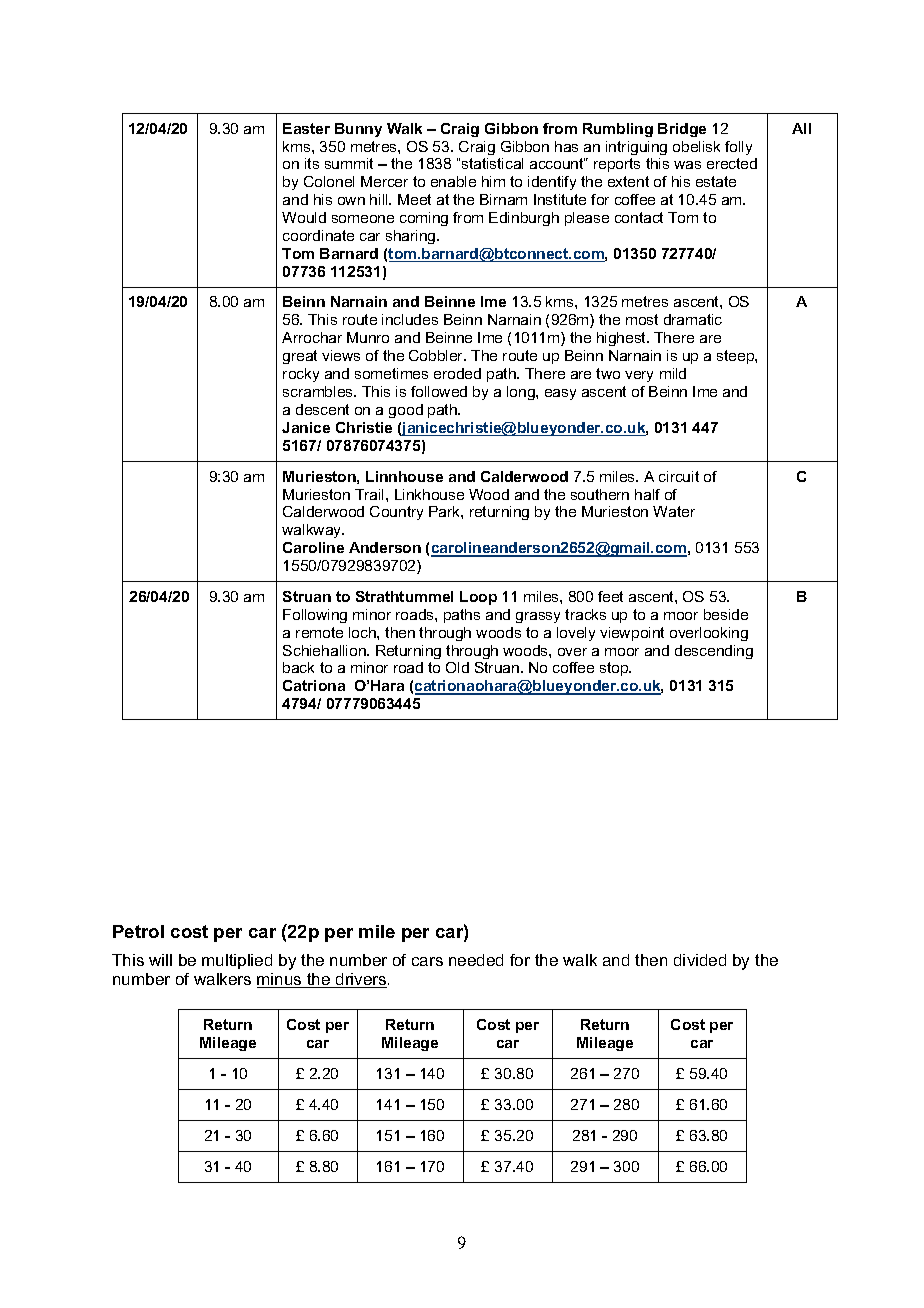 This screenshot has height=1308, width=924. Describe the element at coordinates (312, 163) in the screenshot. I see `its` at that location.
